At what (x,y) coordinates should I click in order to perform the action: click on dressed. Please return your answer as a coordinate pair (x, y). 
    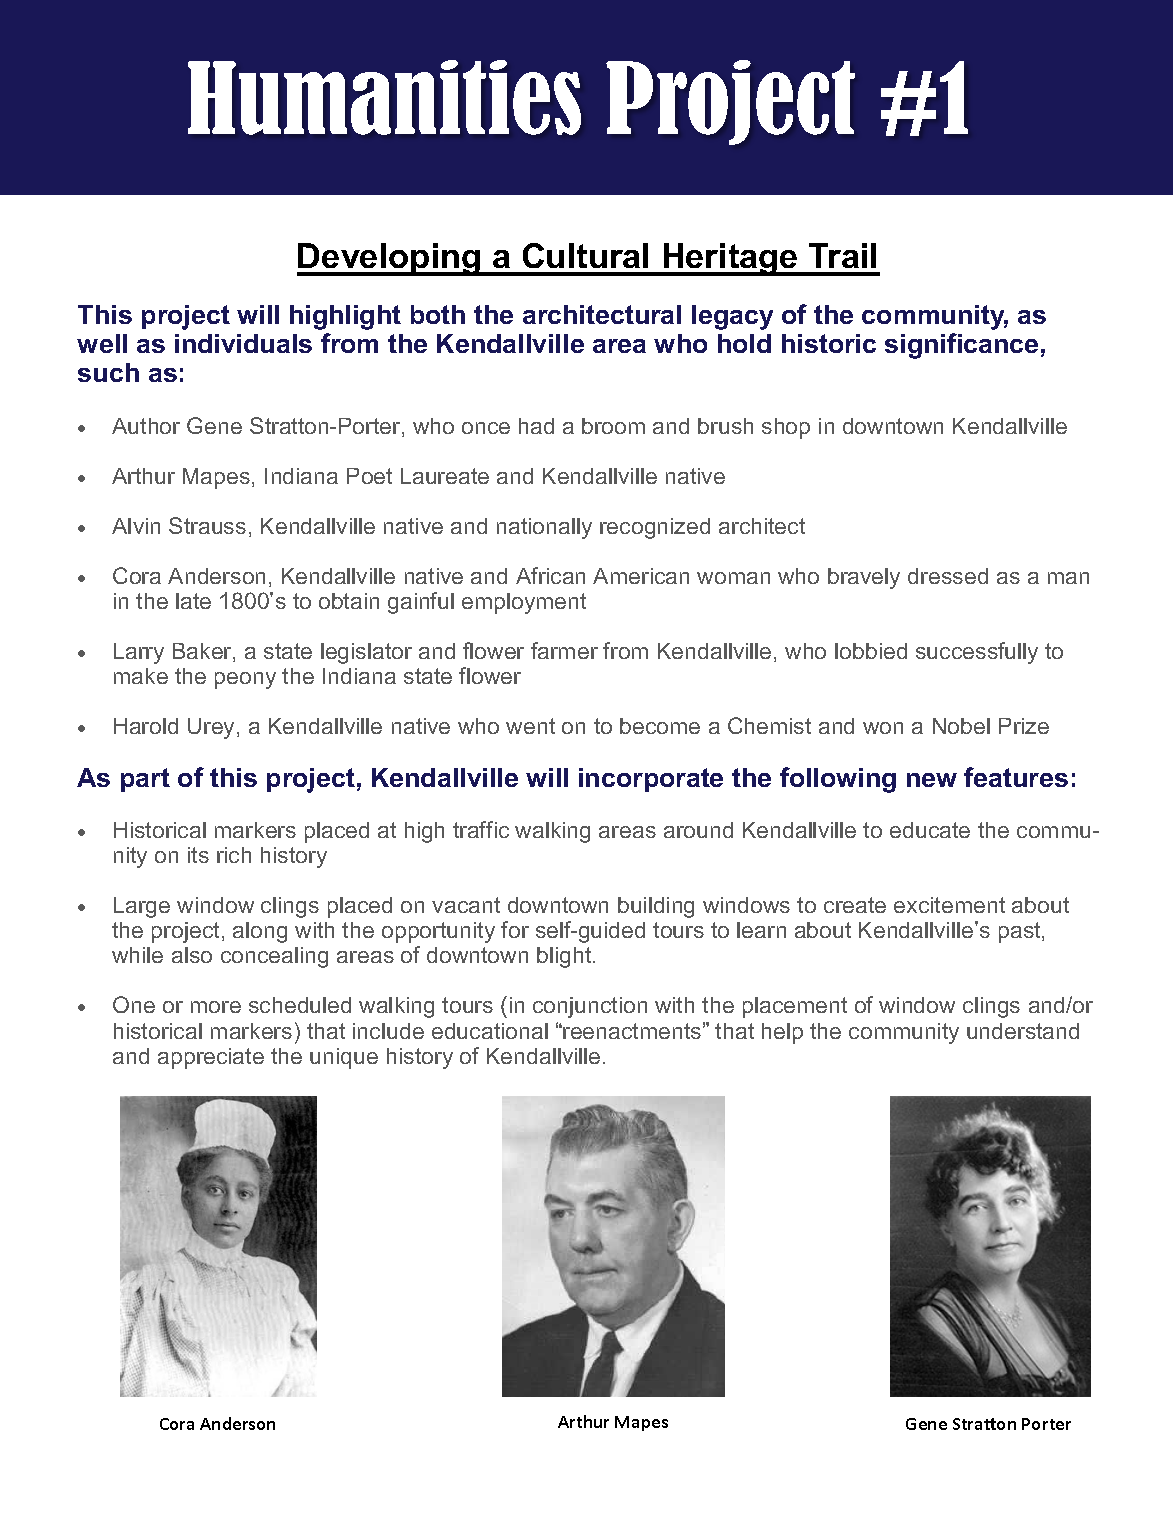
    Looking at the image, I should click on (948, 576).
